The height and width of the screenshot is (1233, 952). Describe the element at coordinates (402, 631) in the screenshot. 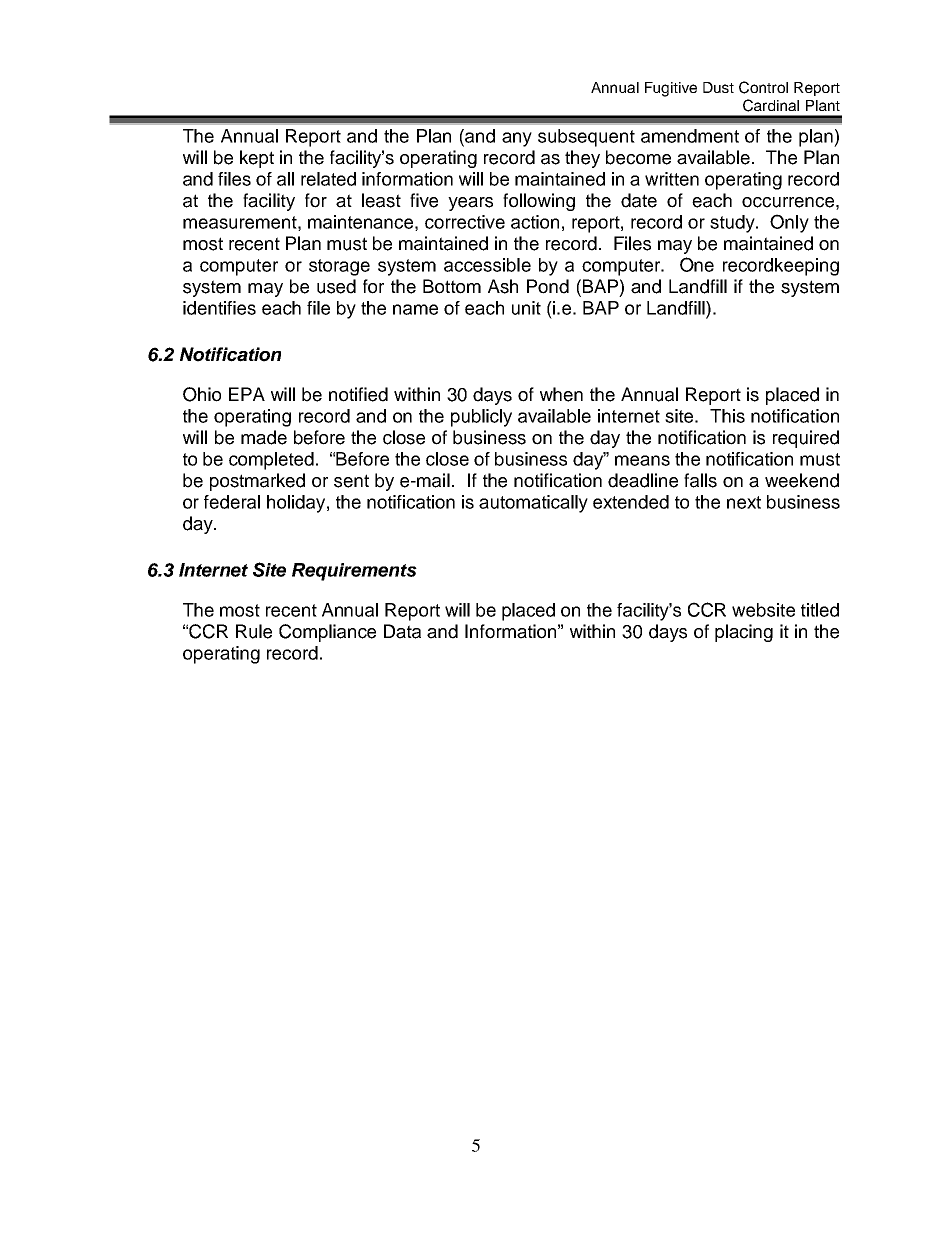

I see `Data` at that location.
